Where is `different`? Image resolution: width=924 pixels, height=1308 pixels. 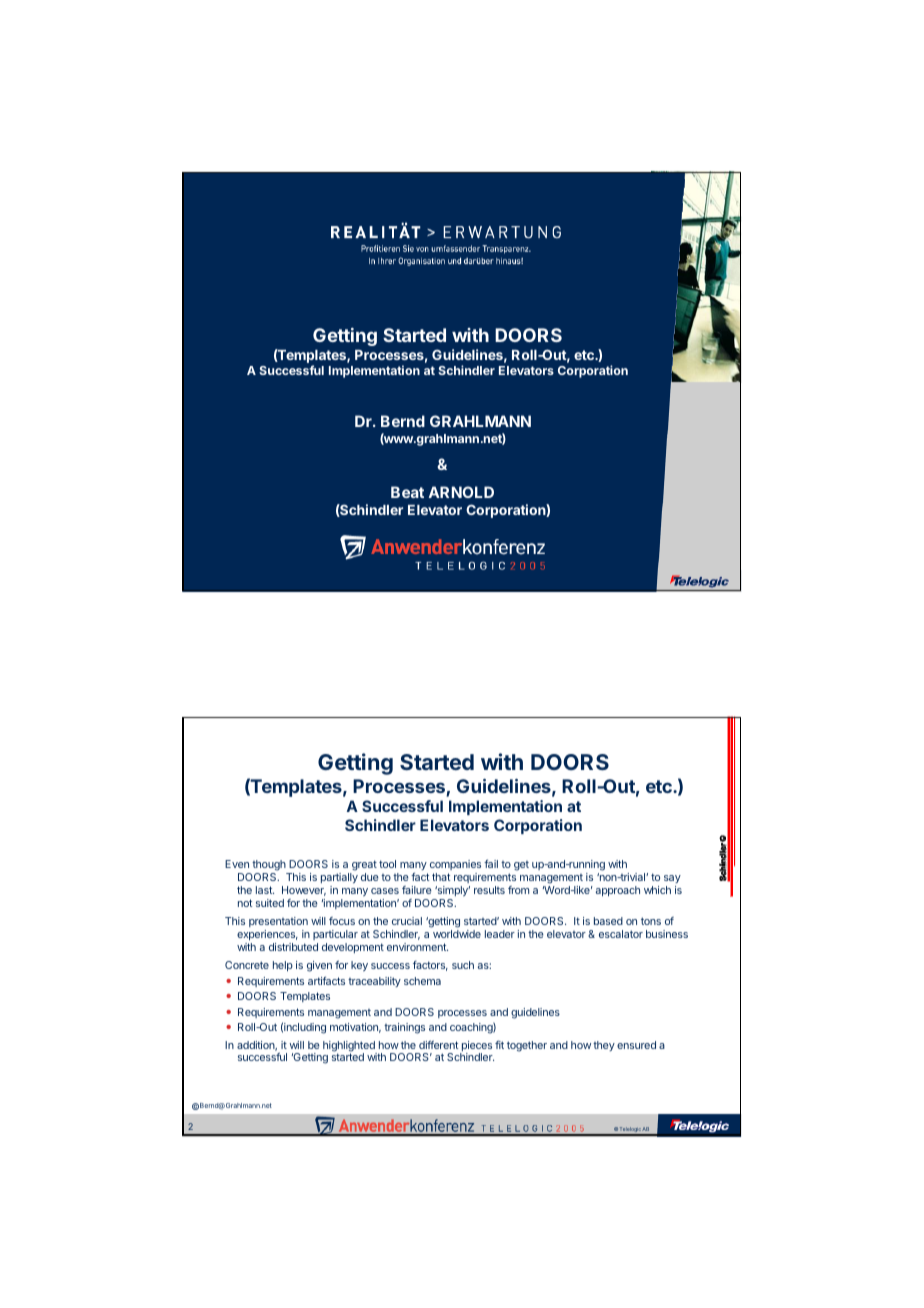 different is located at coordinates (438, 1044).
